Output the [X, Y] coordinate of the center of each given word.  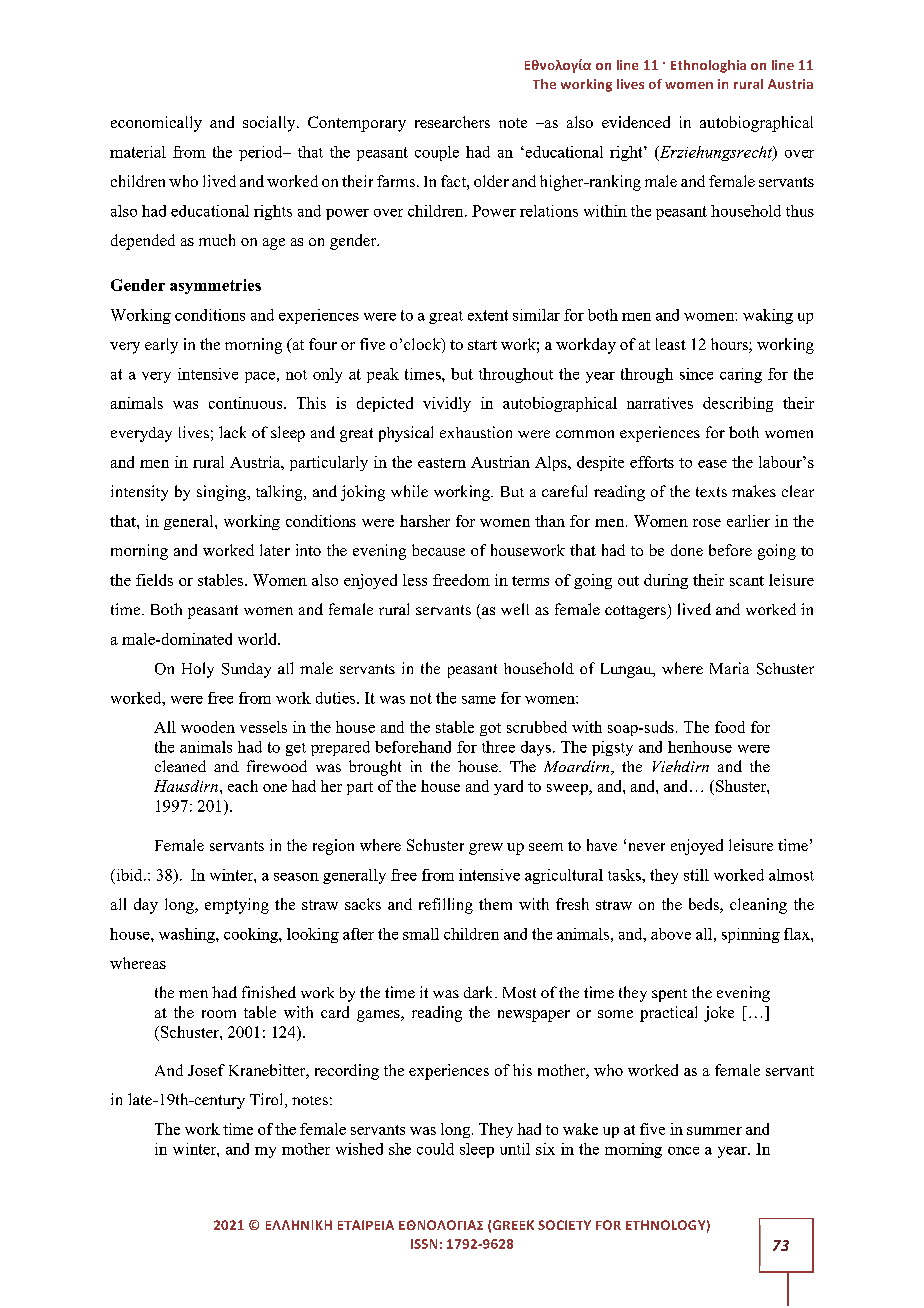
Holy [198, 670]
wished [359, 1149]
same [479, 700]
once [683, 1151]
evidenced [636, 122]
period [262, 153]
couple [437, 153]
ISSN [424, 1244]
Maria [729, 668]
